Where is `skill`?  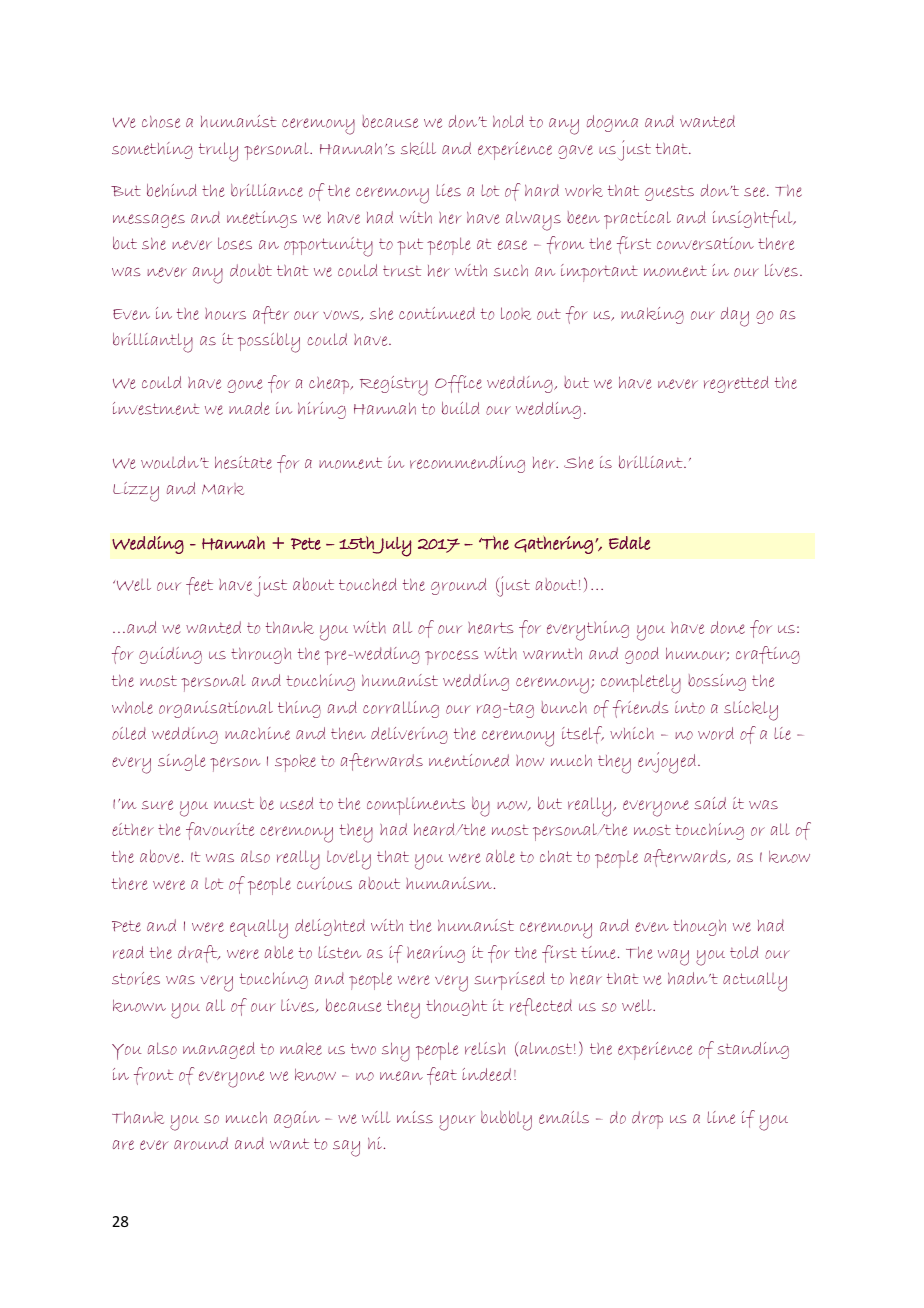 skill is located at coordinates (418, 148).
